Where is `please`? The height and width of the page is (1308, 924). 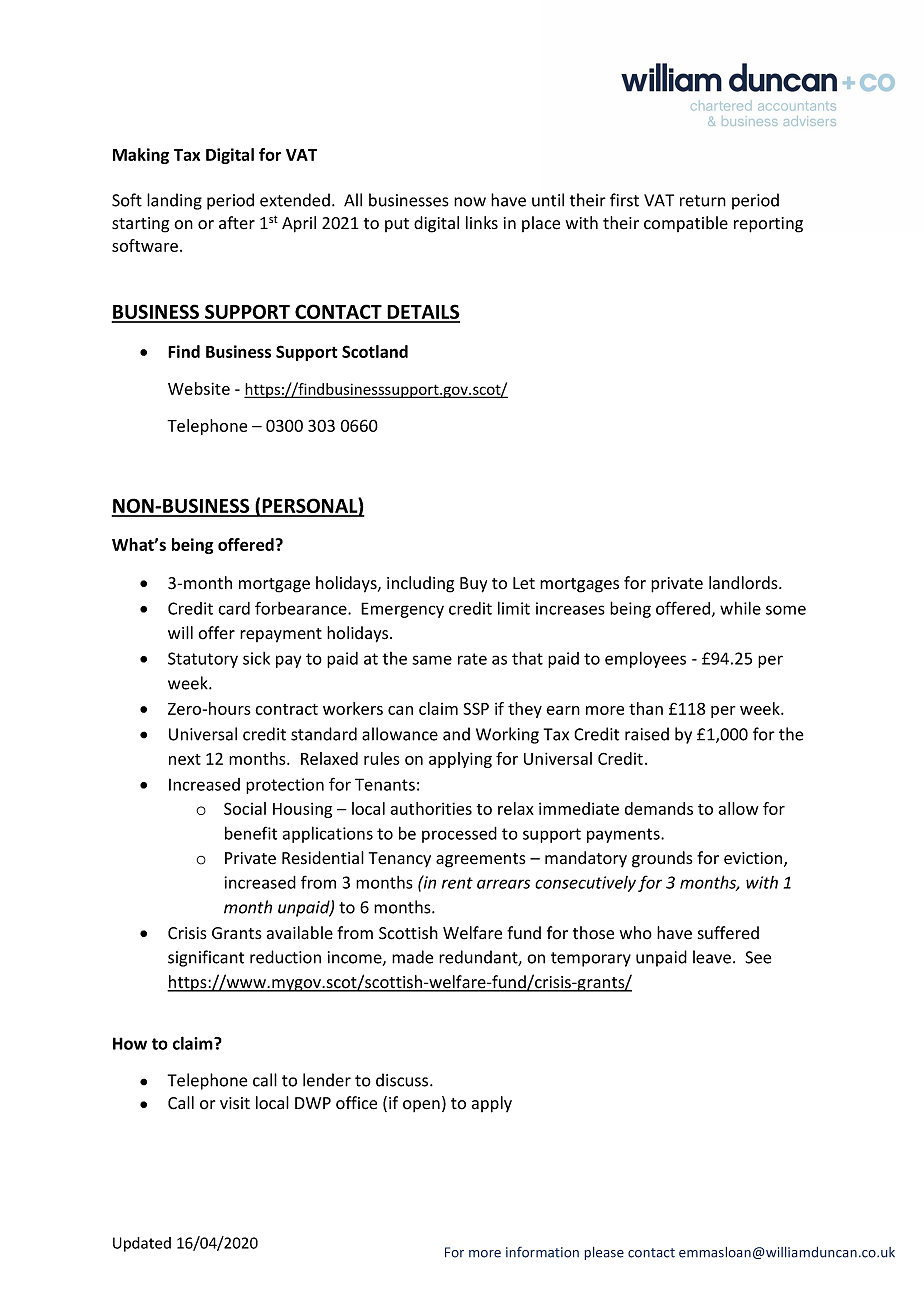
please is located at coordinates (604, 1253).
